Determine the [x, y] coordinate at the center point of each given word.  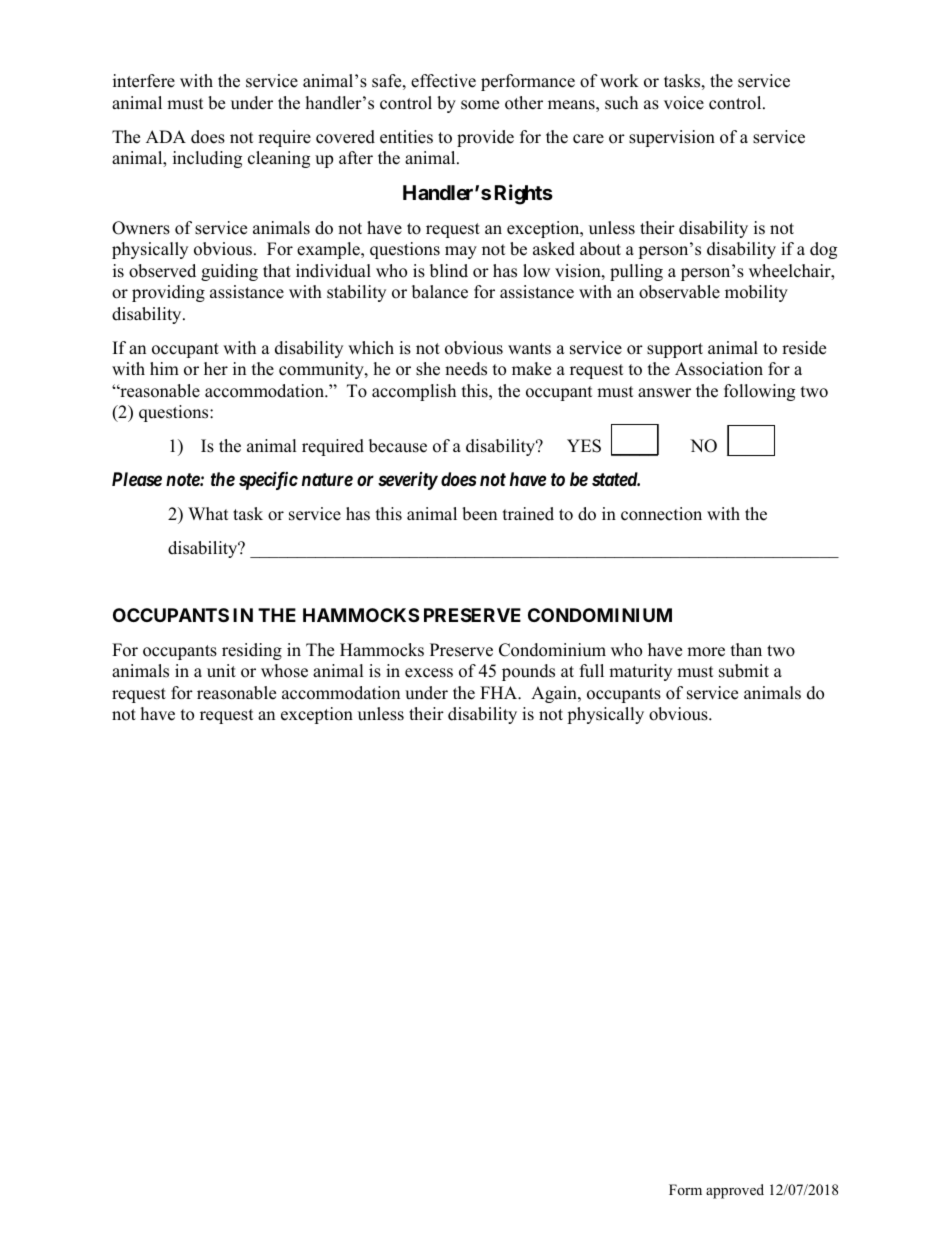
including [207, 159]
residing [252, 651]
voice [684, 103]
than [746, 649]
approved [735, 1191]
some [480, 105]
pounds [528, 672]
